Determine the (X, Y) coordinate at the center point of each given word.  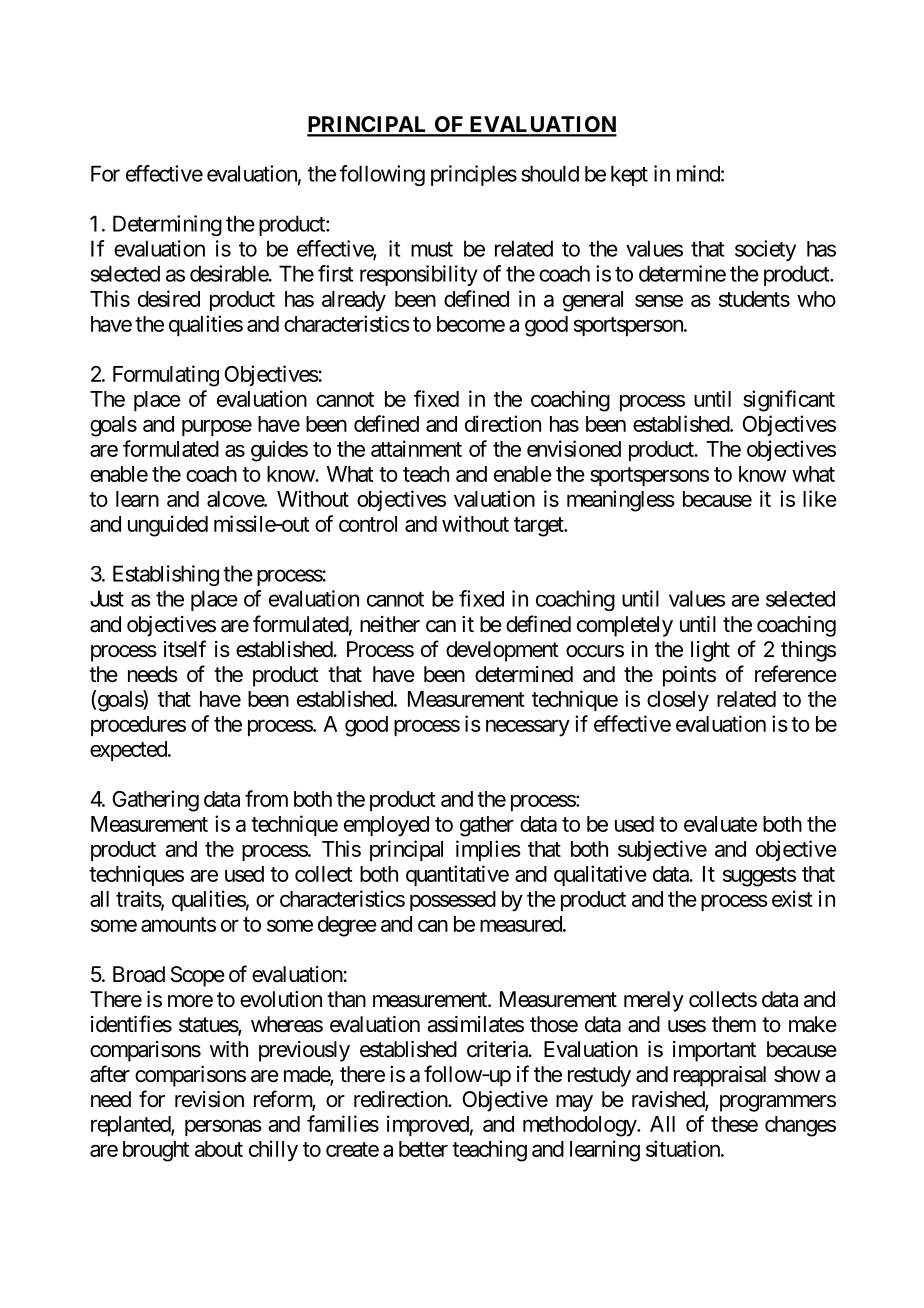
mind (698, 173)
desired (169, 298)
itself (185, 649)
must (432, 249)
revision (209, 1099)
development (502, 651)
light (710, 651)
